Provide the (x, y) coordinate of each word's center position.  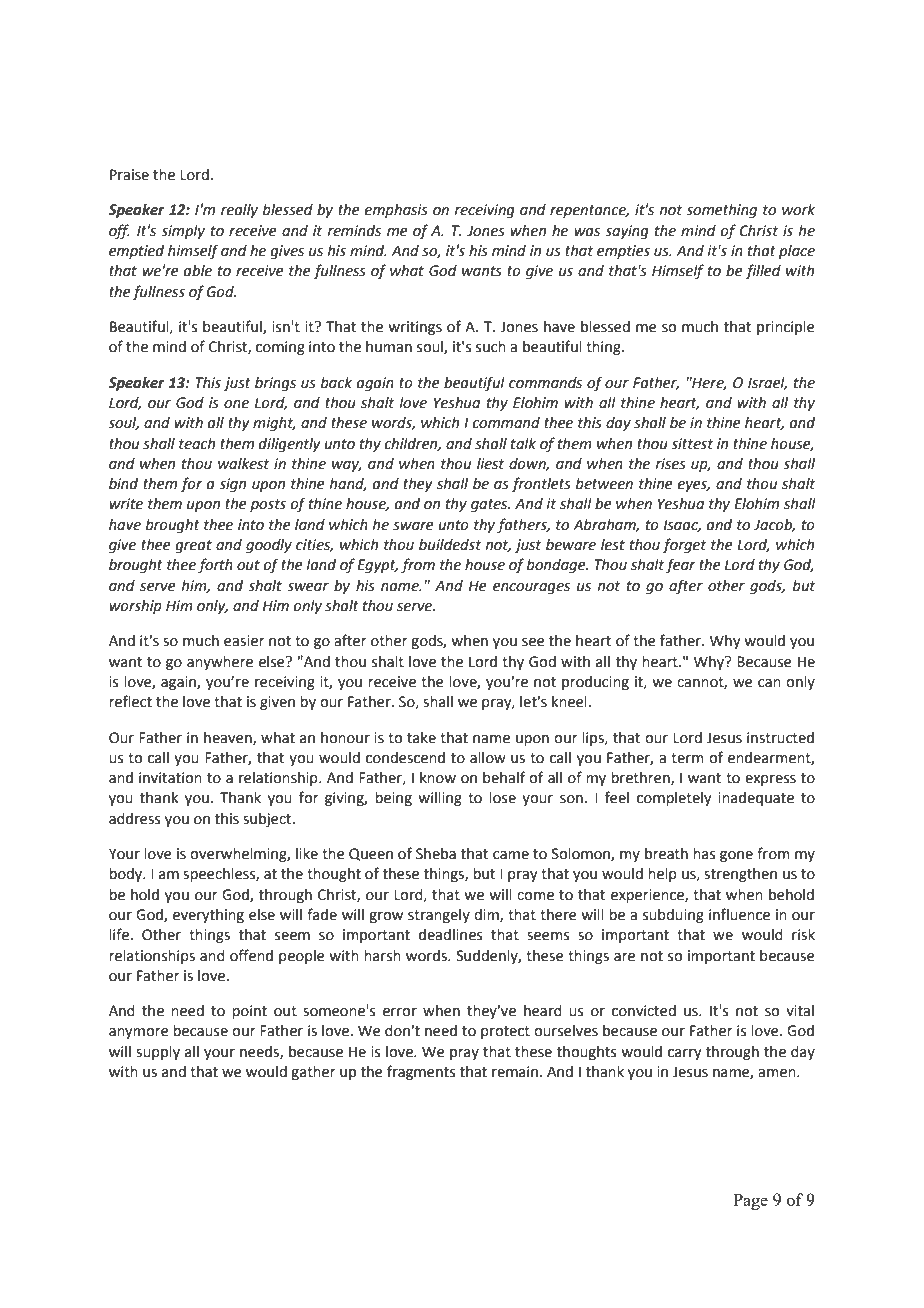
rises (671, 464)
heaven (229, 738)
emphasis (396, 211)
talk (523, 444)
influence (739, 914)
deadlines (451, 935)
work (798, 210)
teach (197, 444)
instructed (780, 738)
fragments (421, 1072)
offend (251, 955)
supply (158, 1053)
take (421, 738)
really (239, 211)
